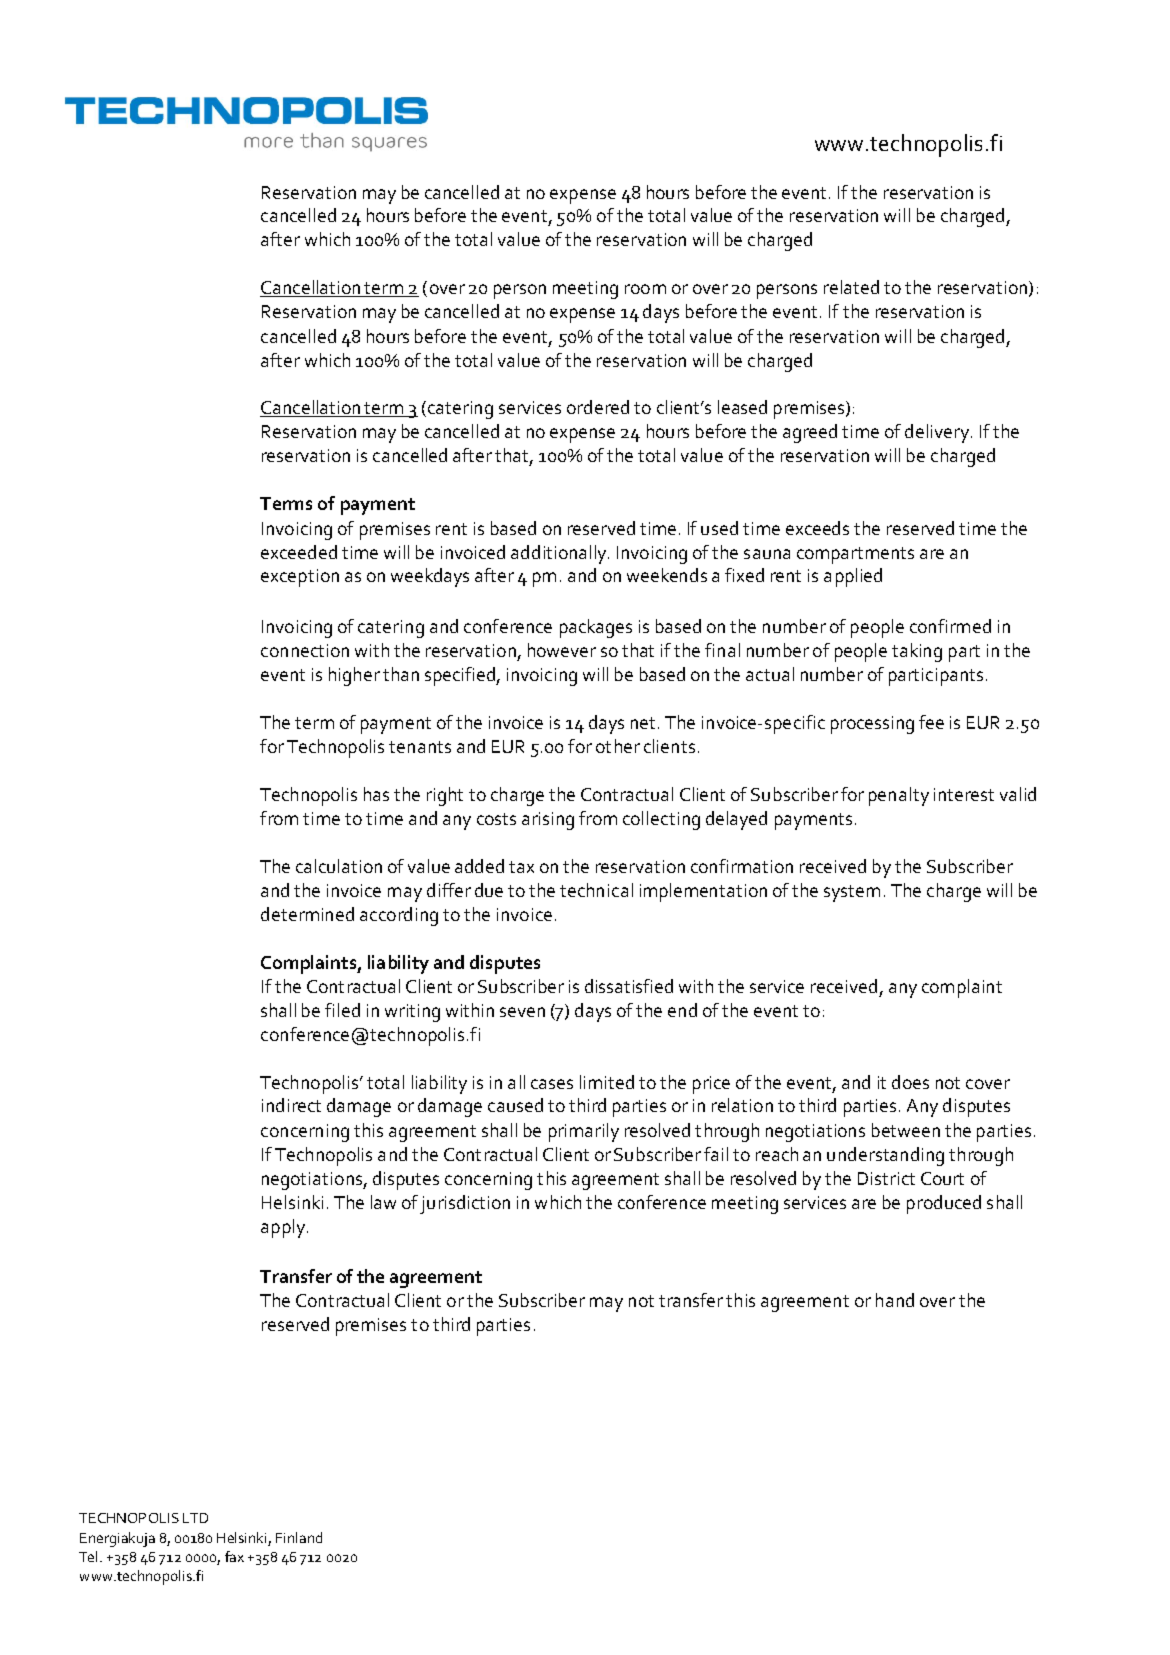  I want to click on related, so click(851, 287).
